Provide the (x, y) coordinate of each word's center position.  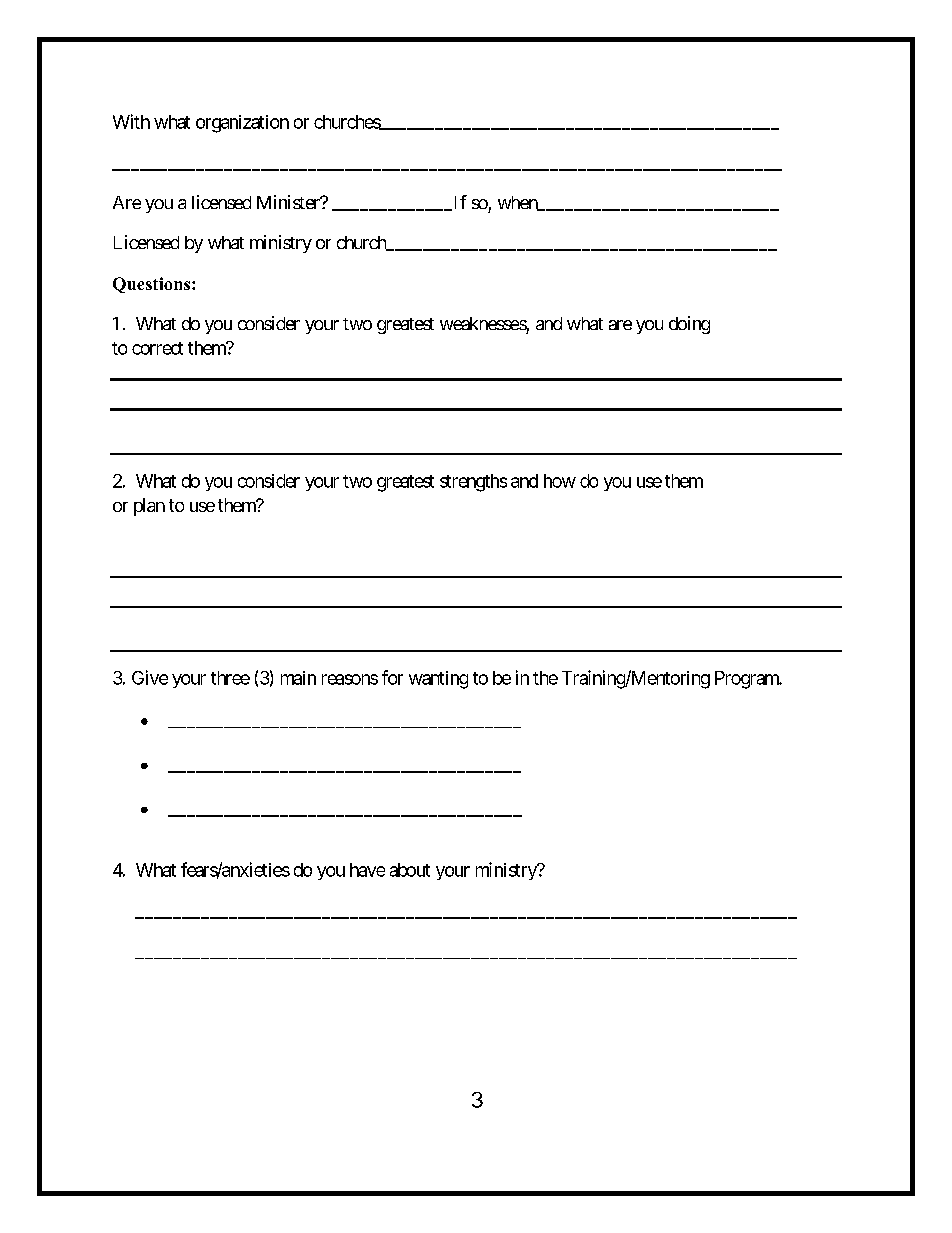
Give (150, 677)
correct (157, 348)
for (392, 677)
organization (242, 124)
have (367, 870)
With (131, 121)
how (560, 481)
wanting (438, 680)
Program (748, 680)
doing (689, 325)
